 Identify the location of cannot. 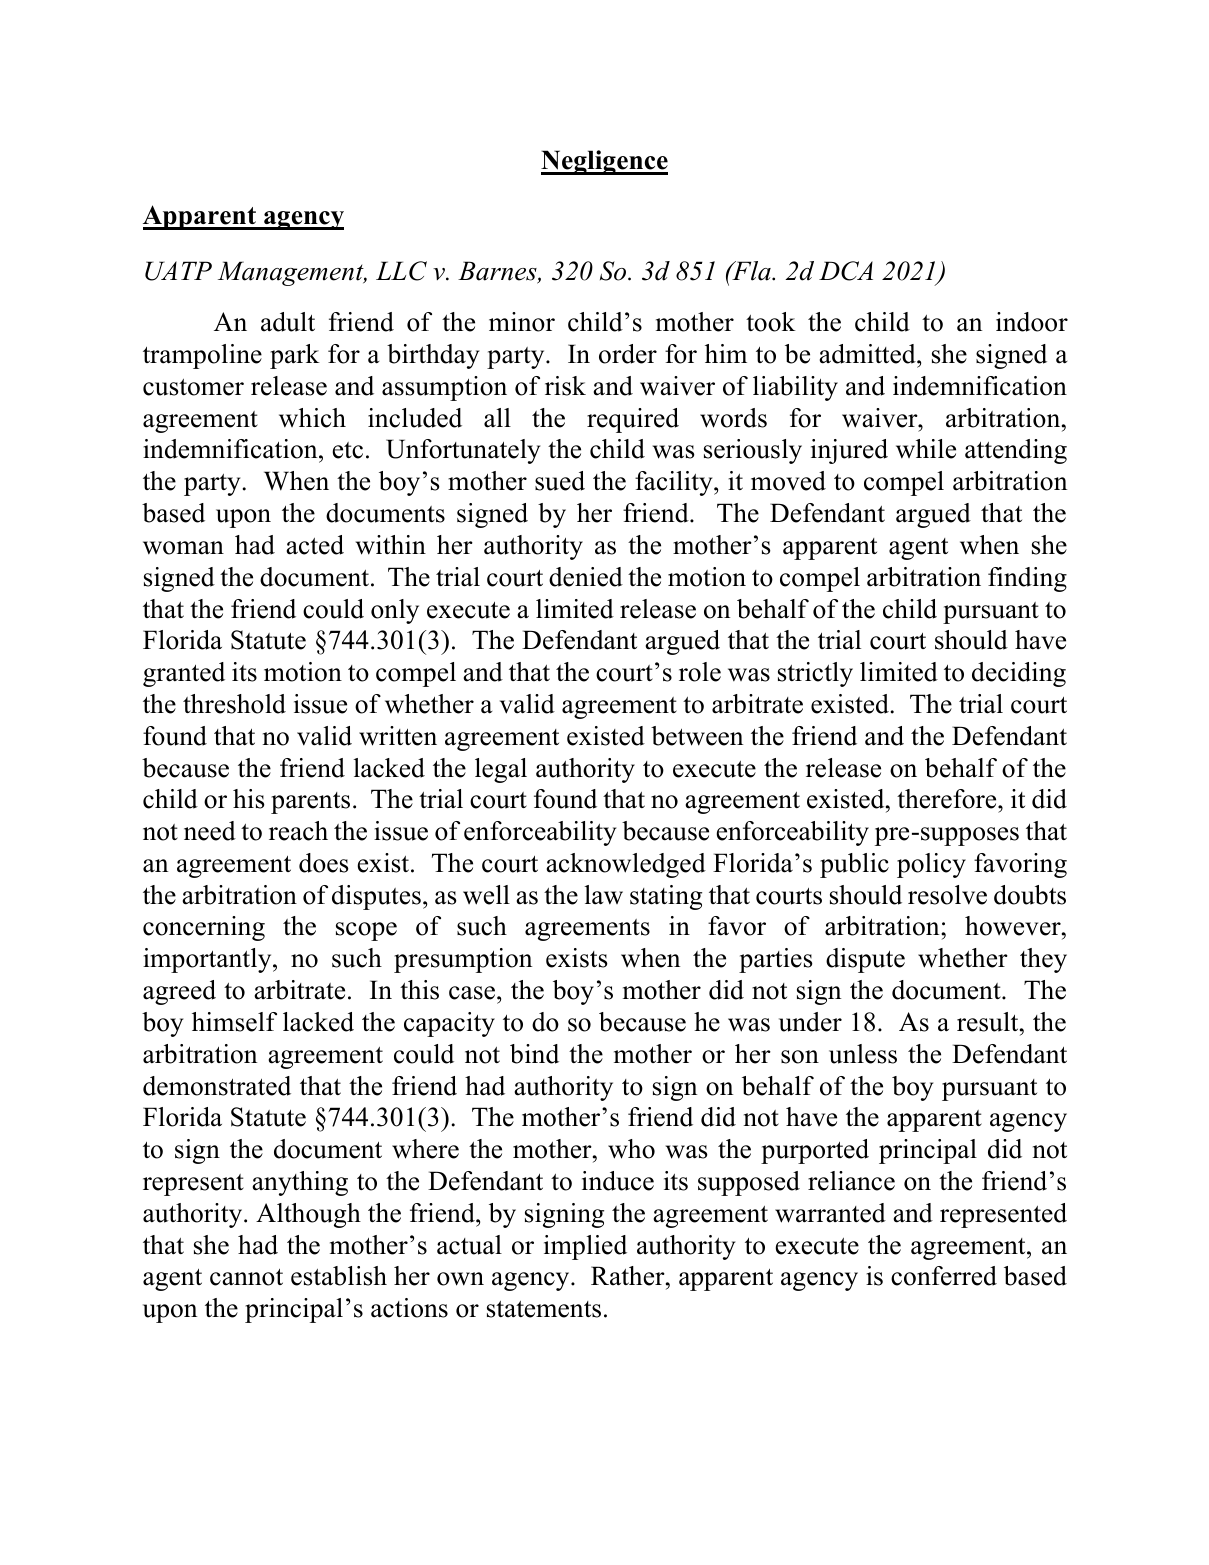
(246, 1277).
